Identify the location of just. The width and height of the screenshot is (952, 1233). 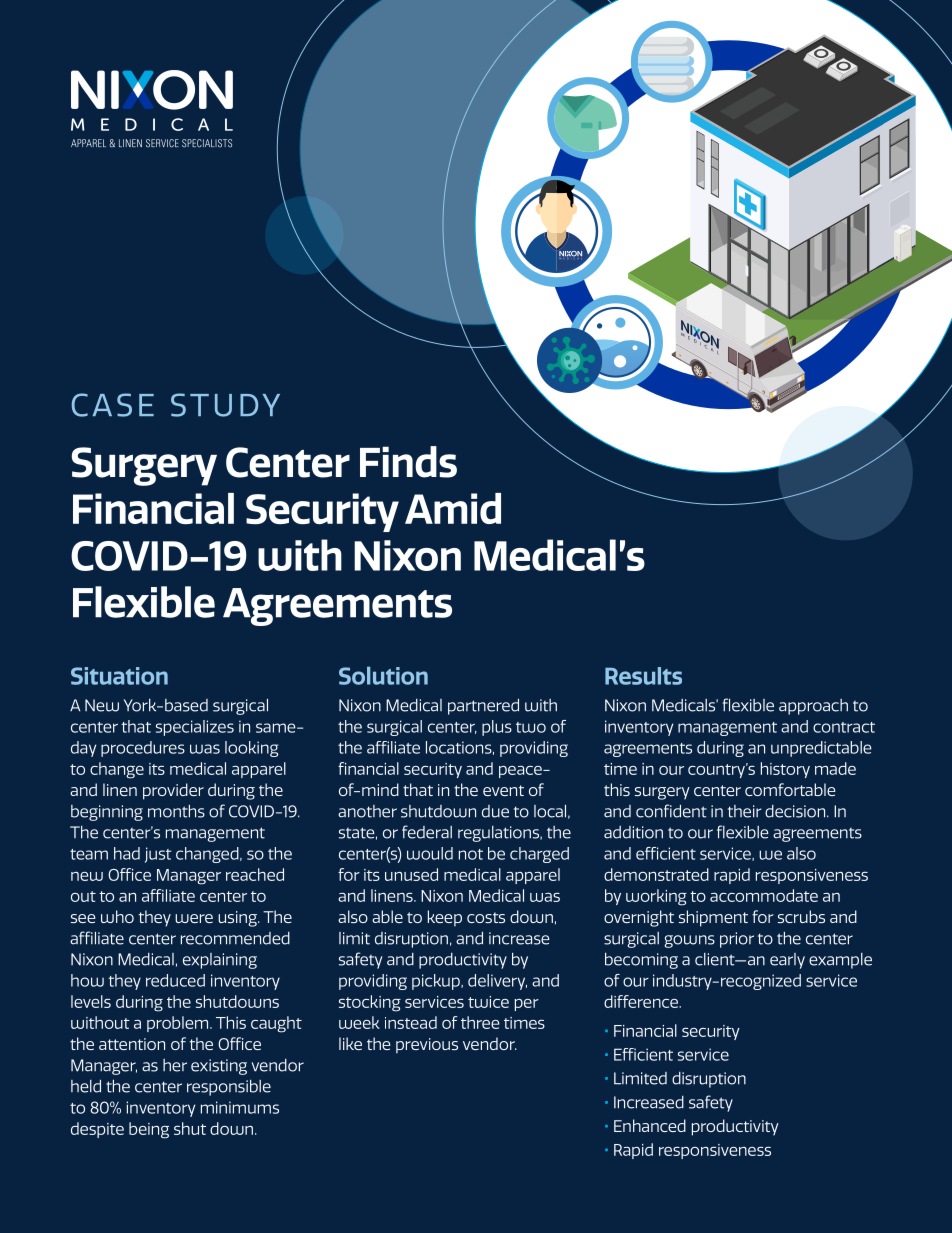
(158, 855).
